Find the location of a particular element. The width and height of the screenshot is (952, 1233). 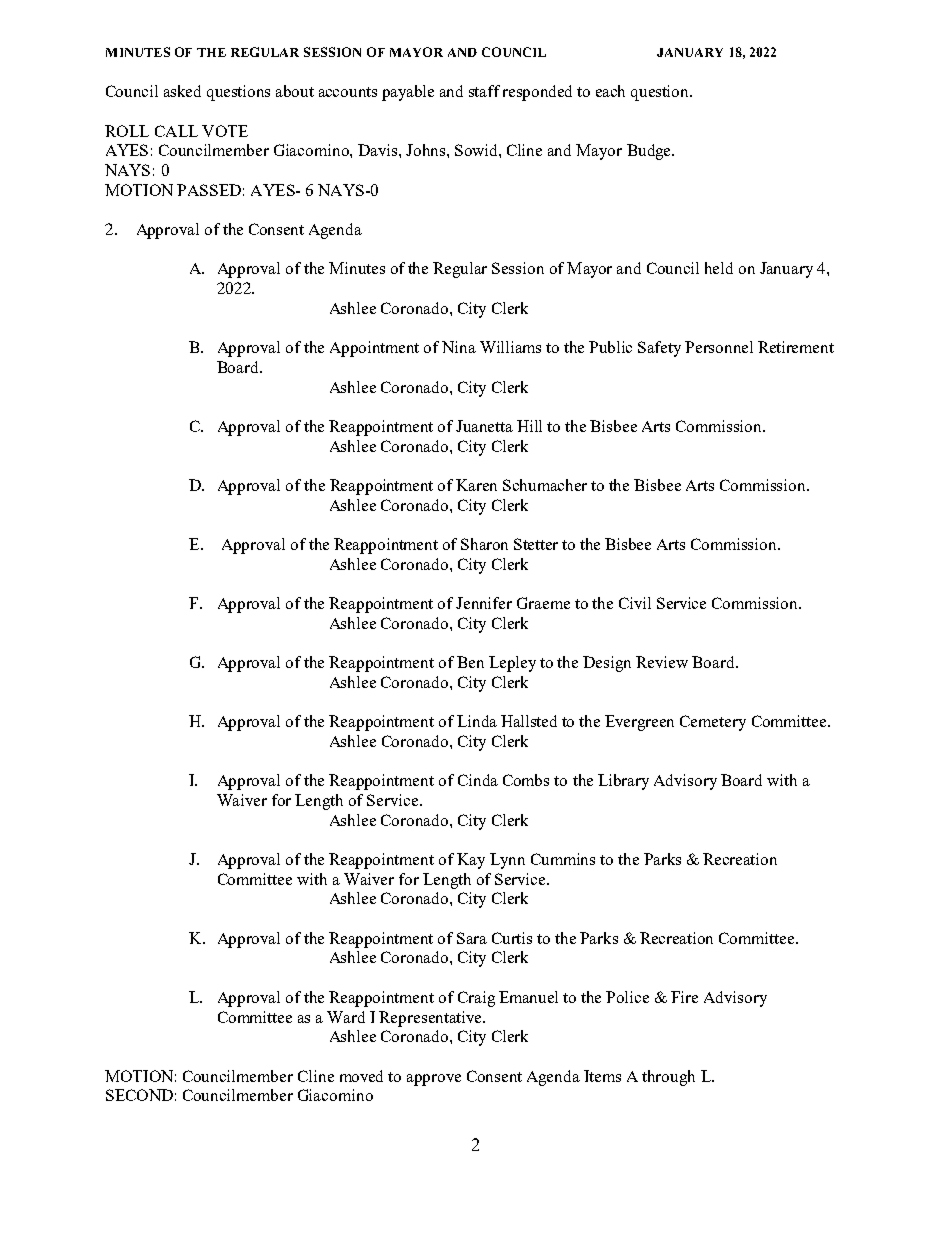

Personnel is located at coordinates (719, 347).
